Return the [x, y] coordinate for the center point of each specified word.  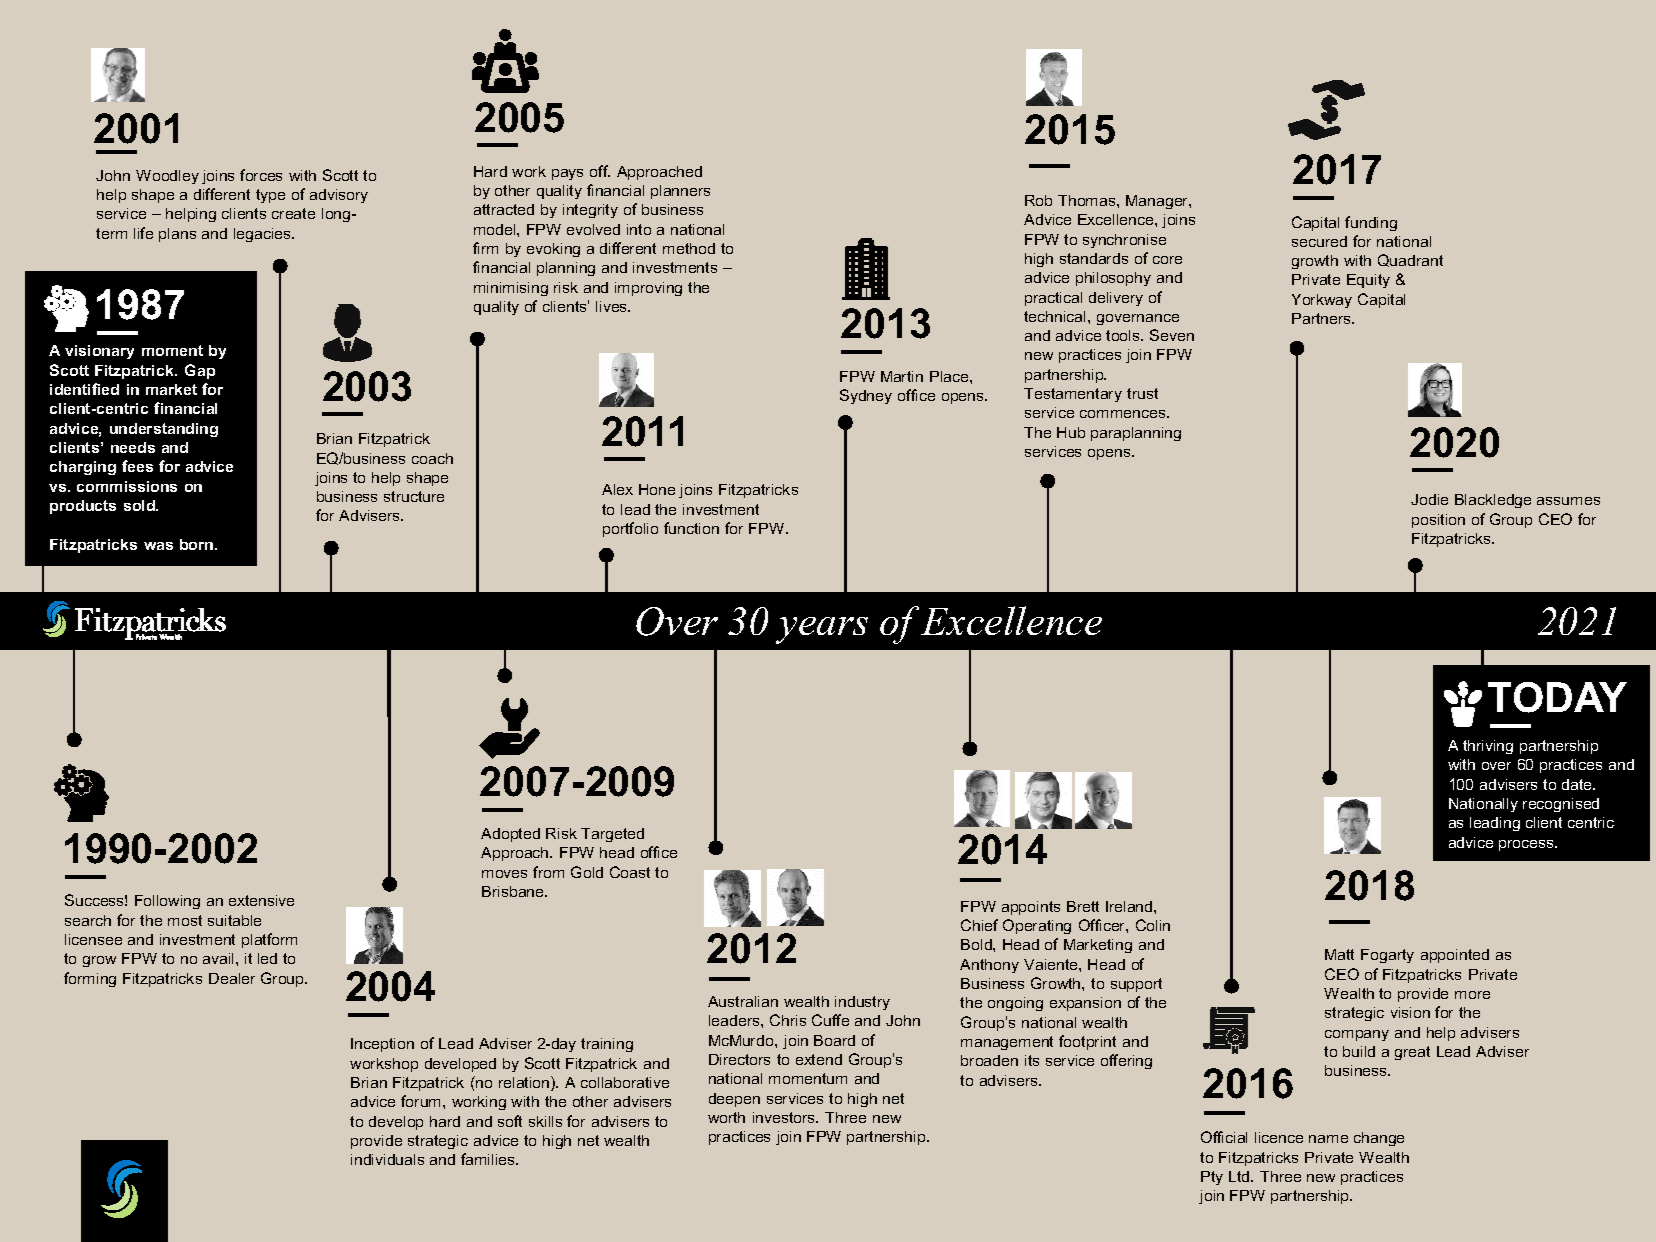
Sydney [866, 396]
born [198, 544]
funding [1371, 223]
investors [785, 1117]
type [270, 196]
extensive [261, 900]
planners [680, 192]
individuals [387, 1159]
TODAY [1557, 697]
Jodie [1429, 499]
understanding [164, 430]
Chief [979, 925]
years [822, 630]
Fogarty [1387, 956]
